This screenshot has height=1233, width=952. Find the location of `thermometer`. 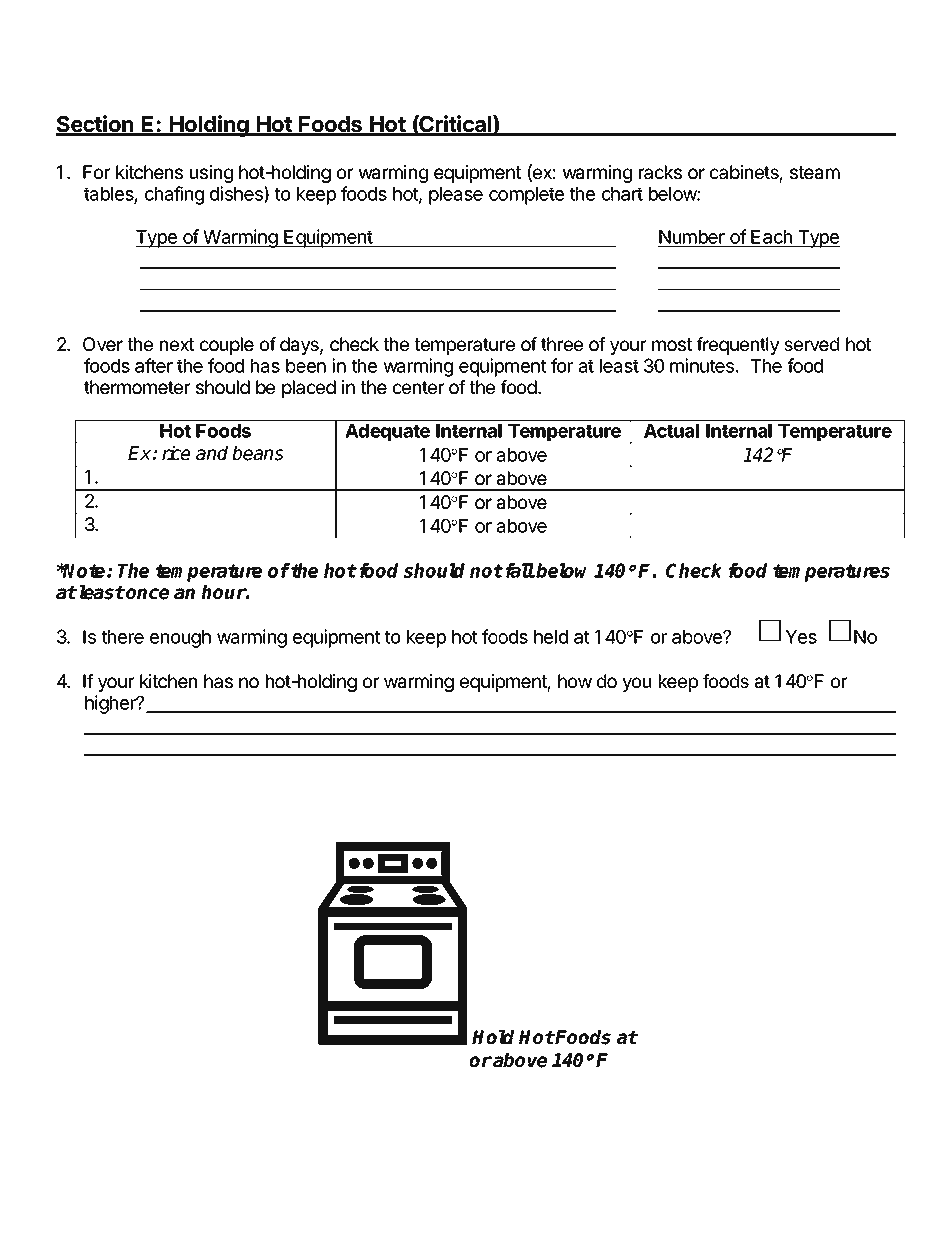

thermometer is located at coordinates (137, 387).
